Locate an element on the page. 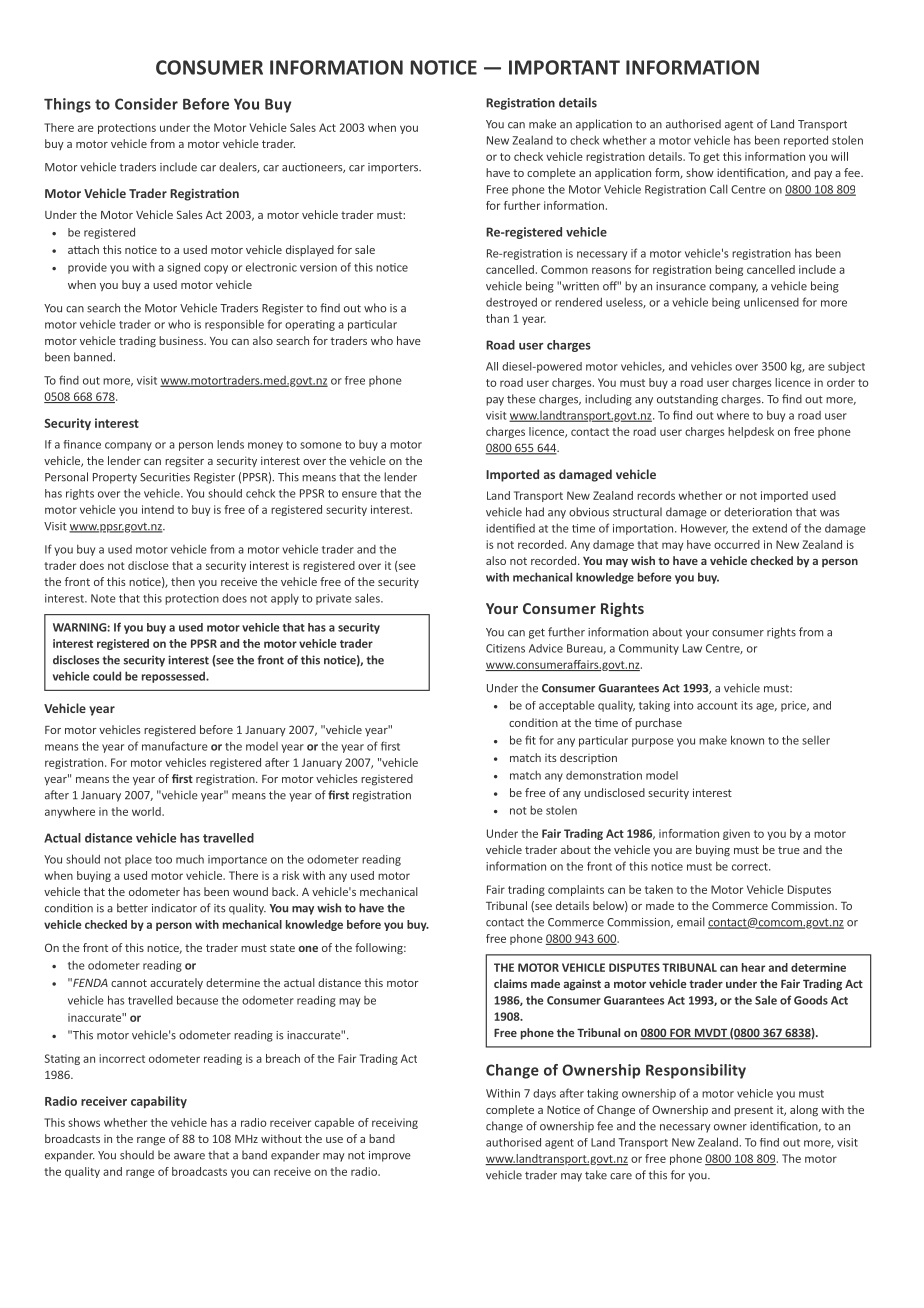 Image resolution: width=924 pixels, height=1308 pixels. Consider is located at coordinates (146, 104).
